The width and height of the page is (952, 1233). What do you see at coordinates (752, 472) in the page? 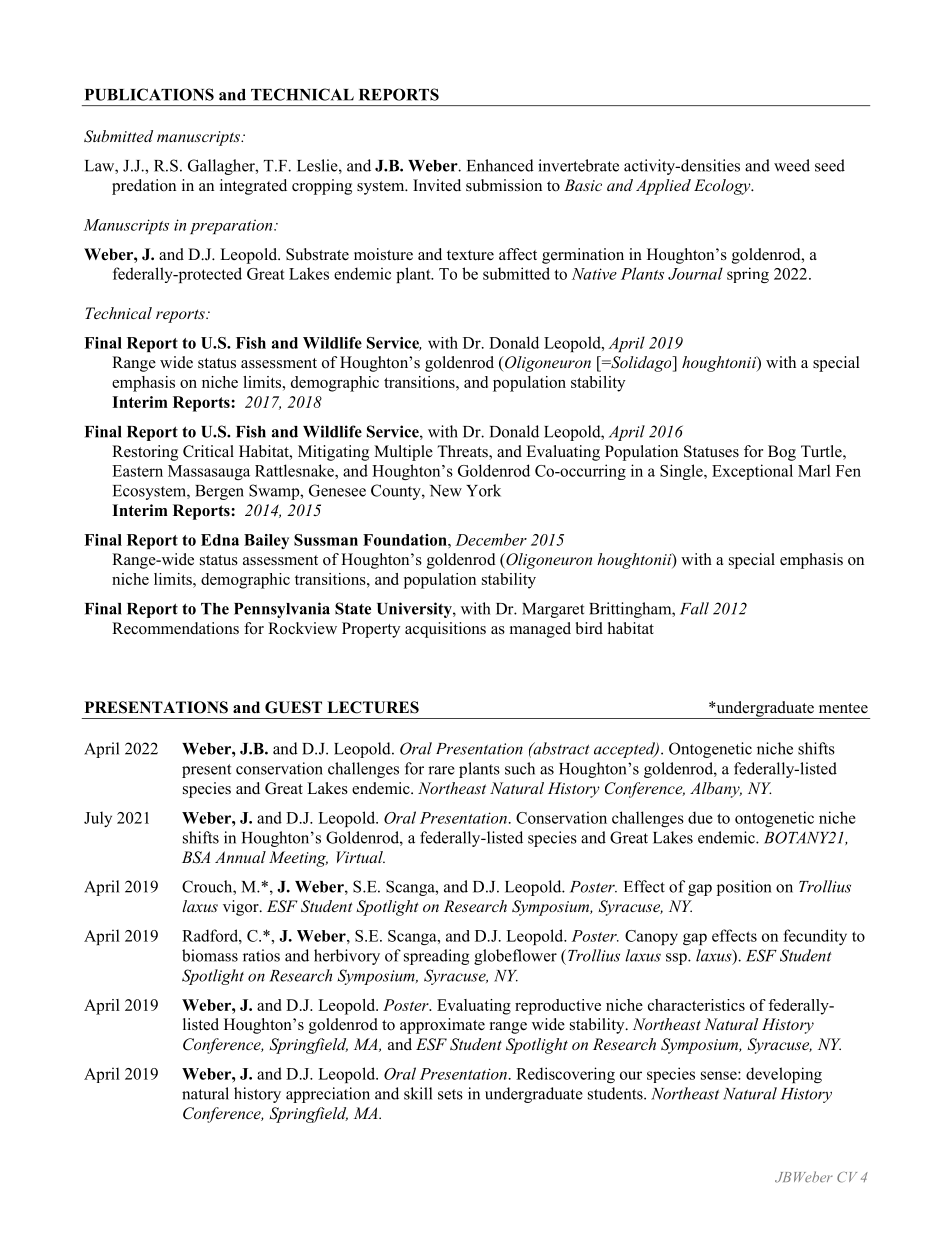
I see `Exceptional` at bounding box center [752, 472].
